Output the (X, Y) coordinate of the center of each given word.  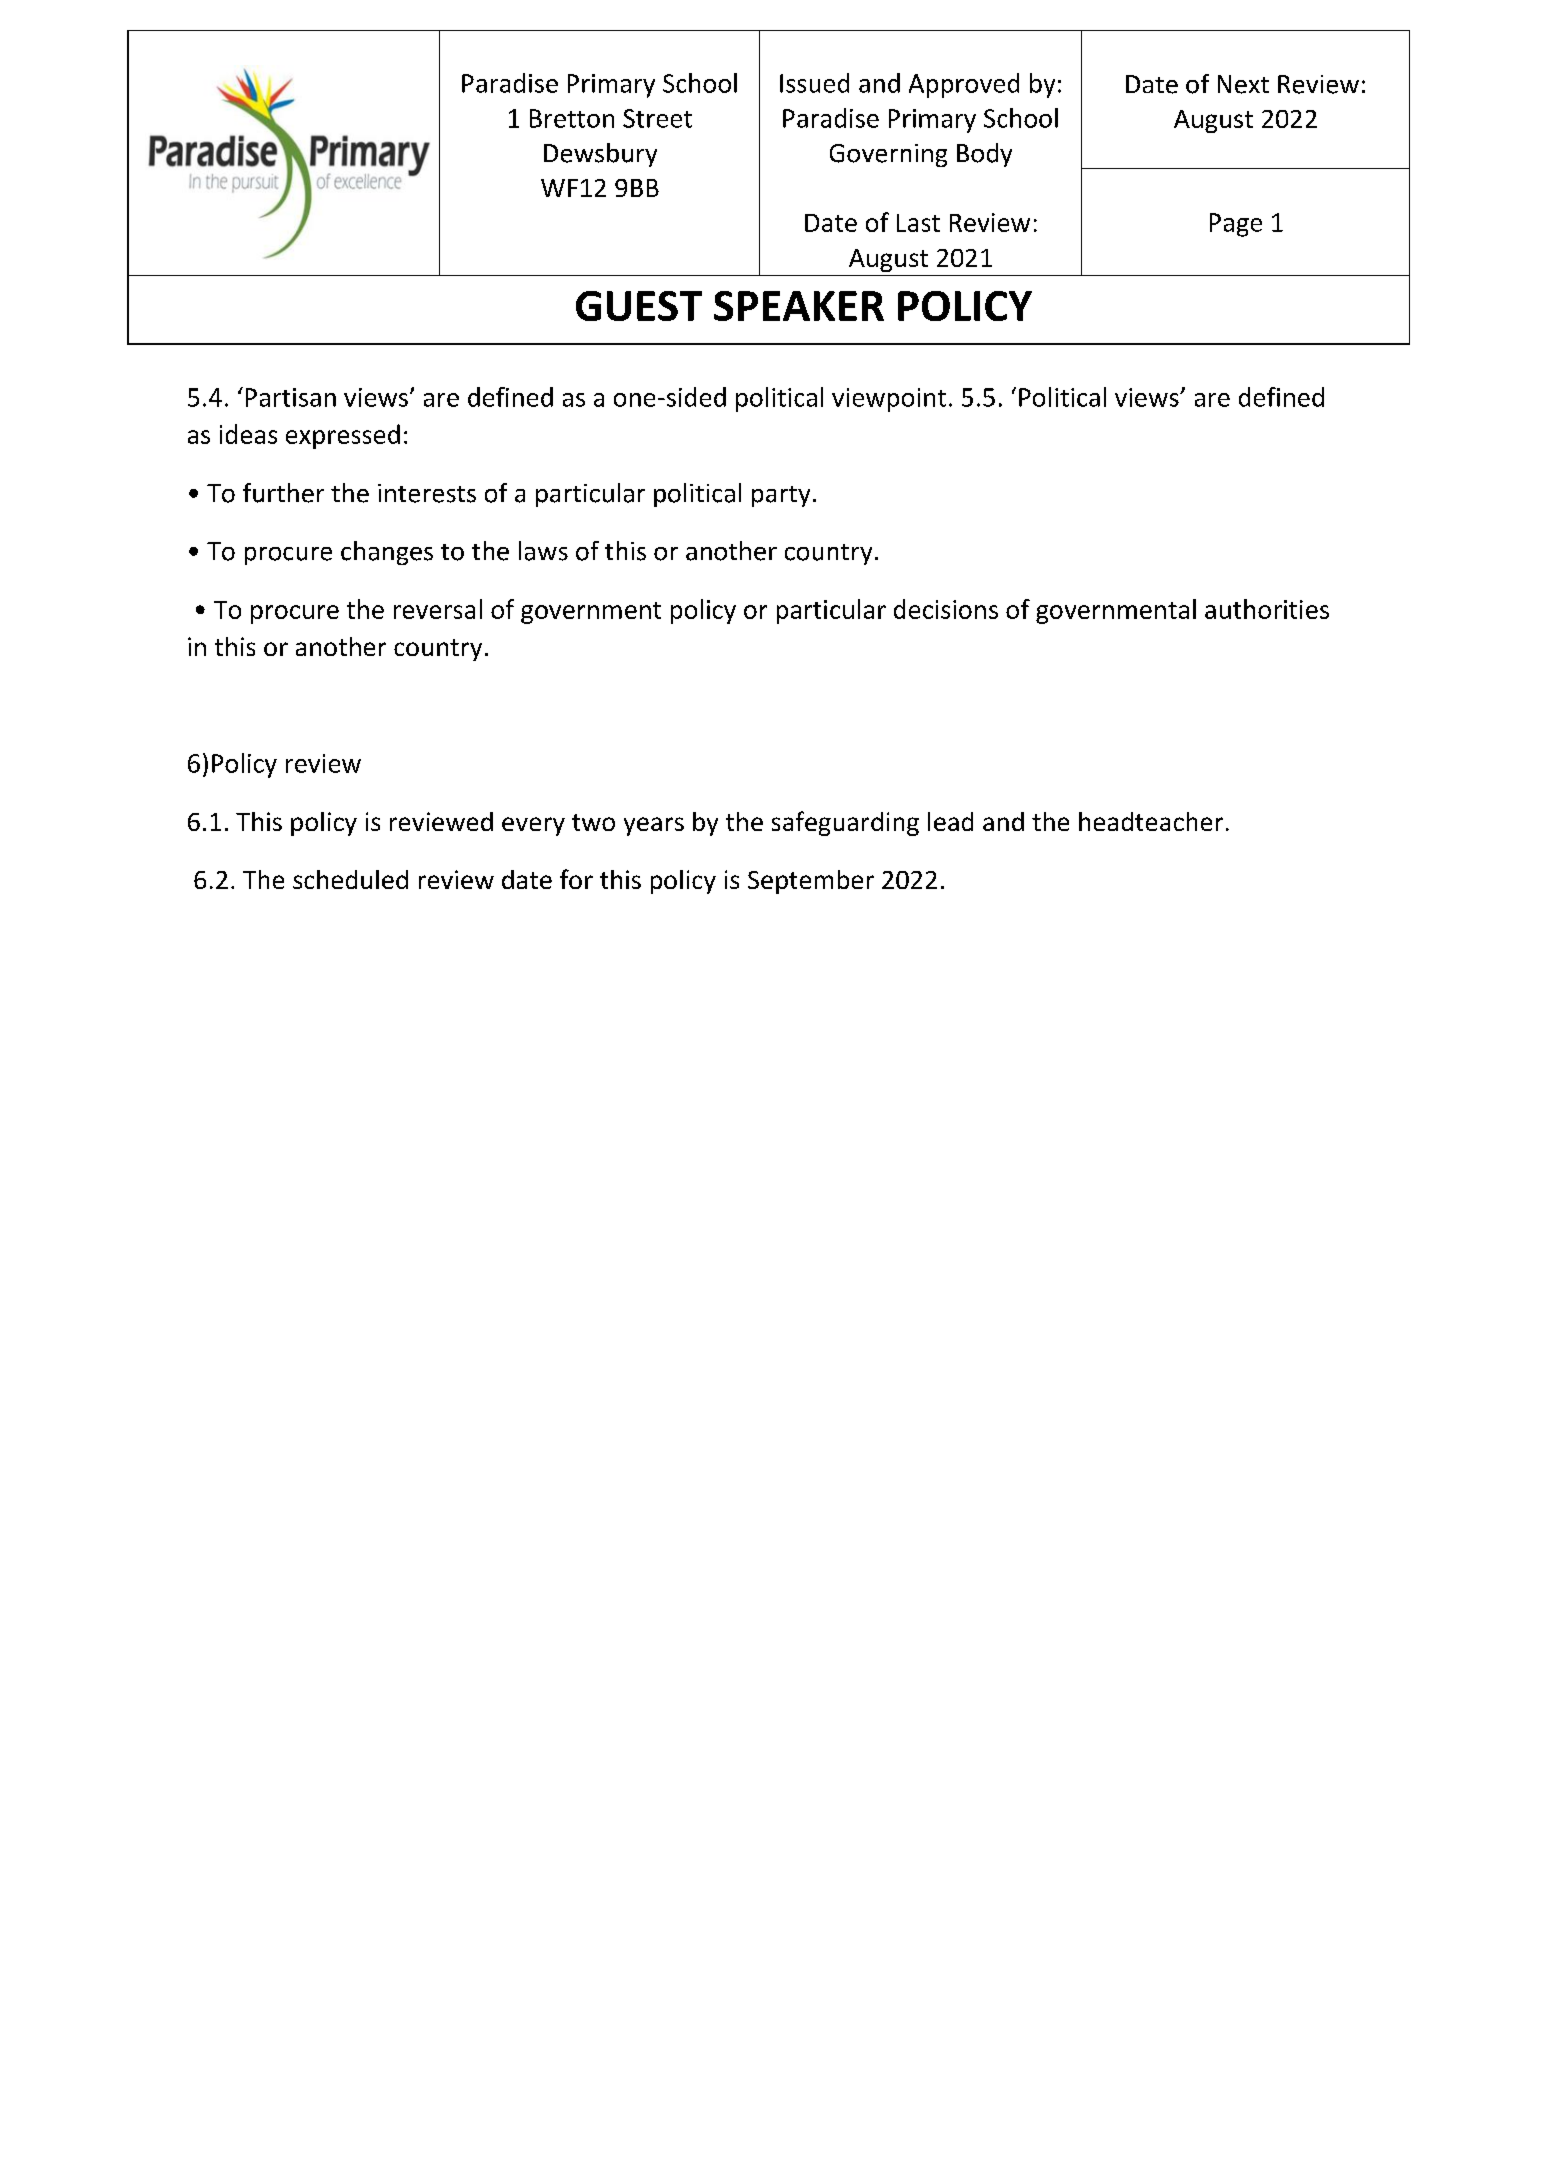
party (781, 496)
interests (427, 493)
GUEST (639, 306)
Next (1243, 84)
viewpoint (889, 400)
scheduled (350, 879)
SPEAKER (799, 306)
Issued (814, 83)
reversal (438, 609)
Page (1236, 225)
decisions (946, 609)
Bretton (572, 118)
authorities (1267, 609)
